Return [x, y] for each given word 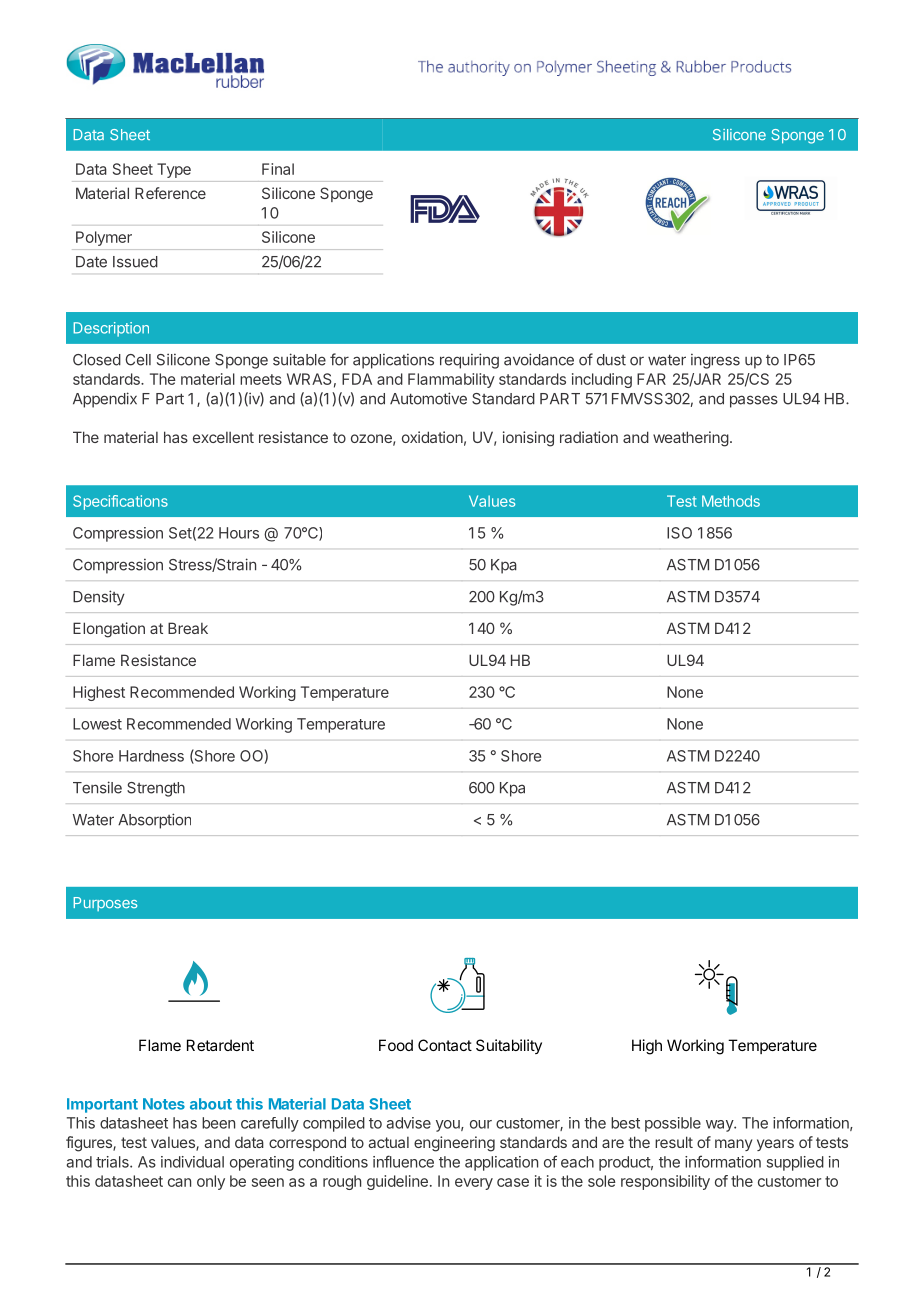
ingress [715, 361]
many [733, 1145]
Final [278, 169]
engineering [454, 1144]
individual [192, 1162]
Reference [170, 193]
